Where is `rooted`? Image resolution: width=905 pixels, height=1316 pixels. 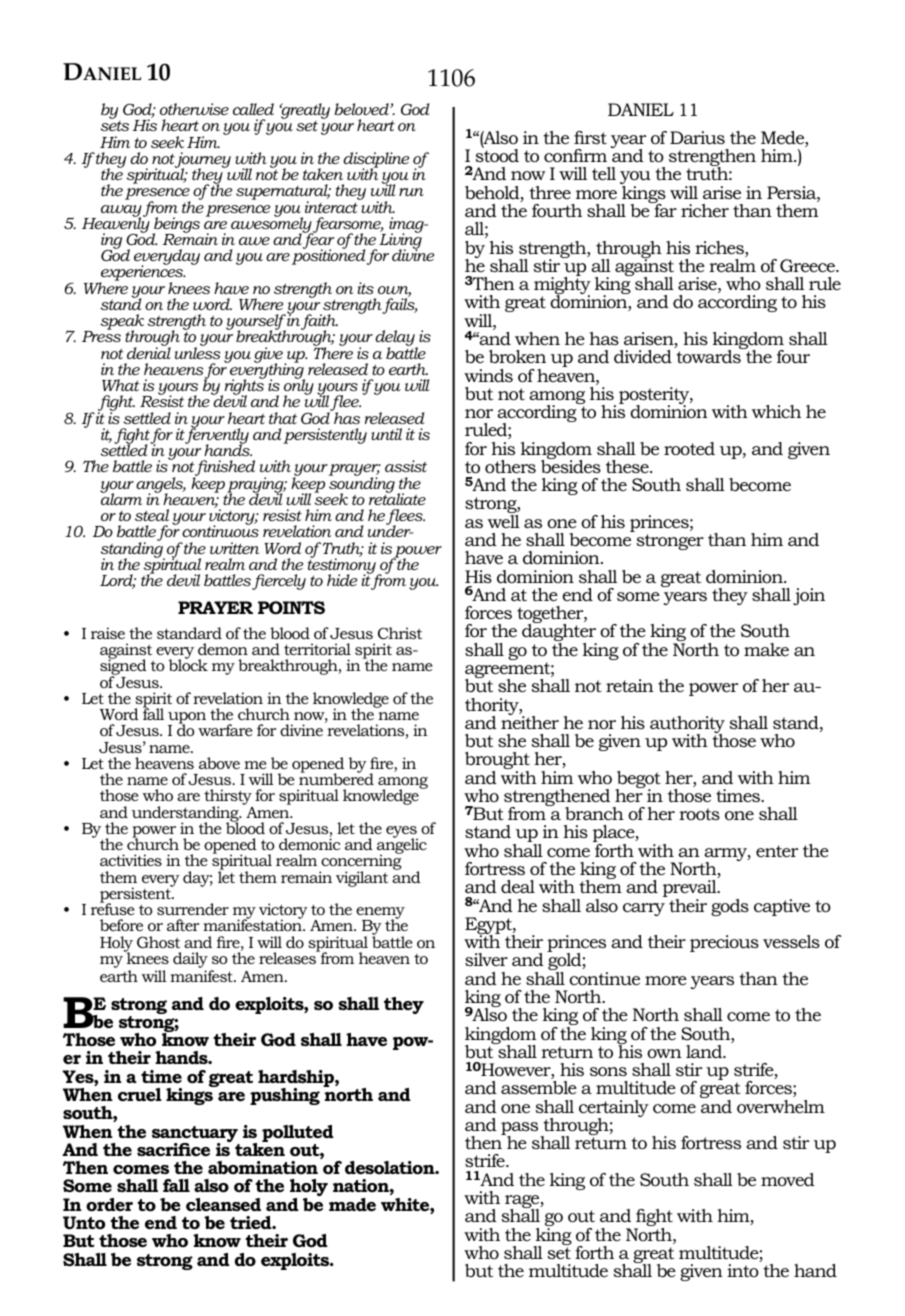 rooted is located at coordinates (689, 449).
